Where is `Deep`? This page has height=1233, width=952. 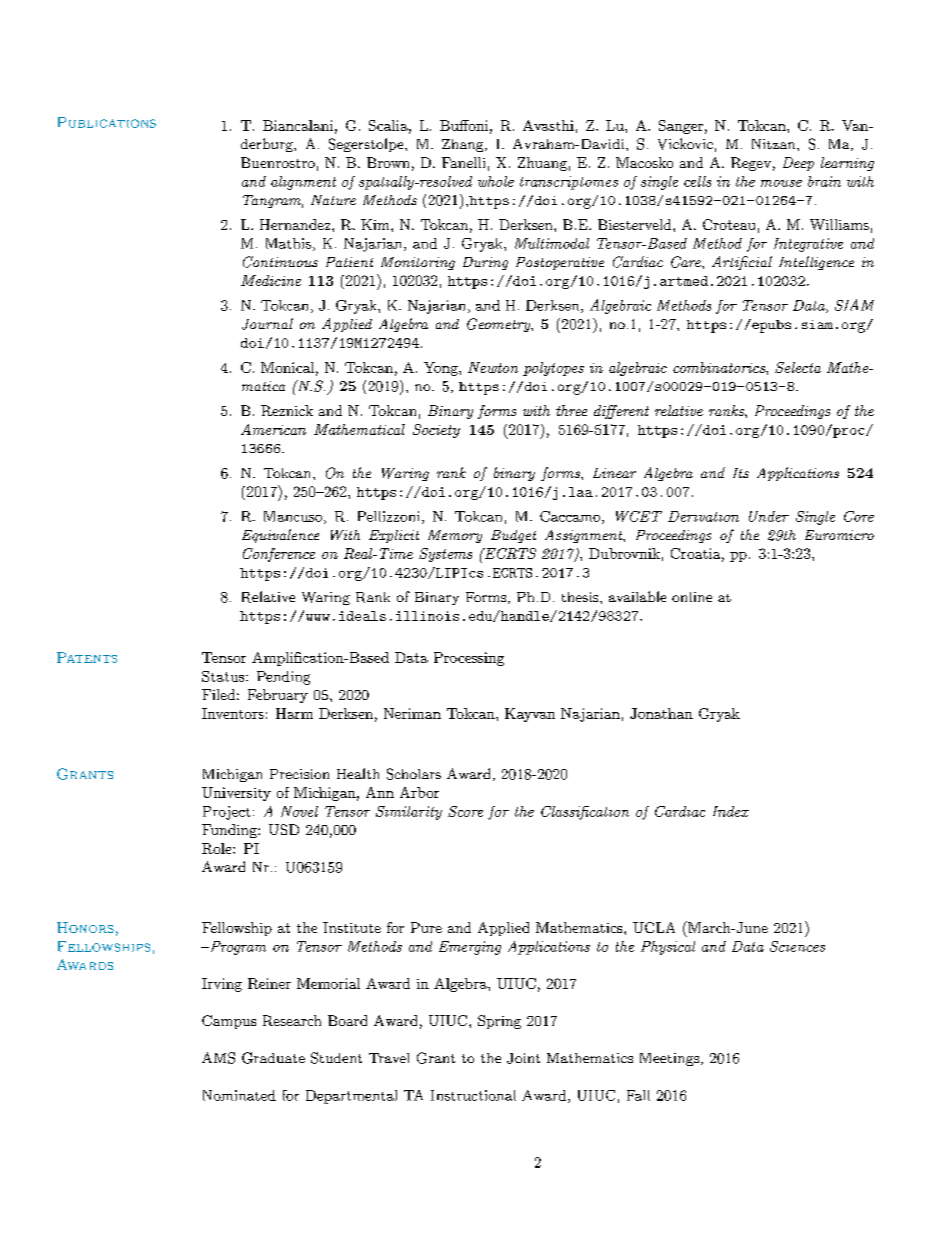 Deep is located at coordinates (798, 164).
